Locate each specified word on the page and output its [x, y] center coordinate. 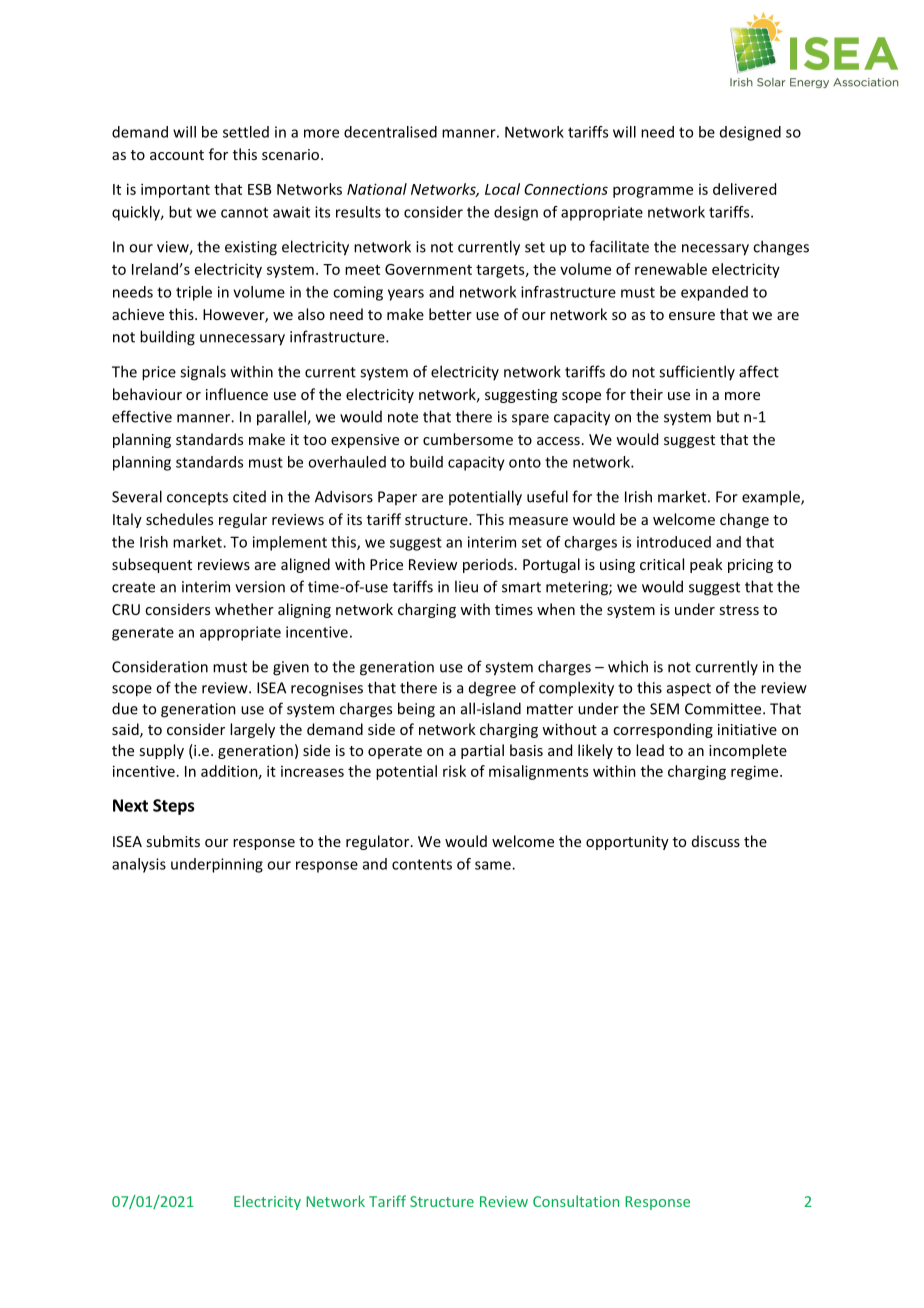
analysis [139, 865]
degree [492, 689]
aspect [689, 690]
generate [143, 634]
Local [502, 189]
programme [653, 192]
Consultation [576, 1201]
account [177, 155]
